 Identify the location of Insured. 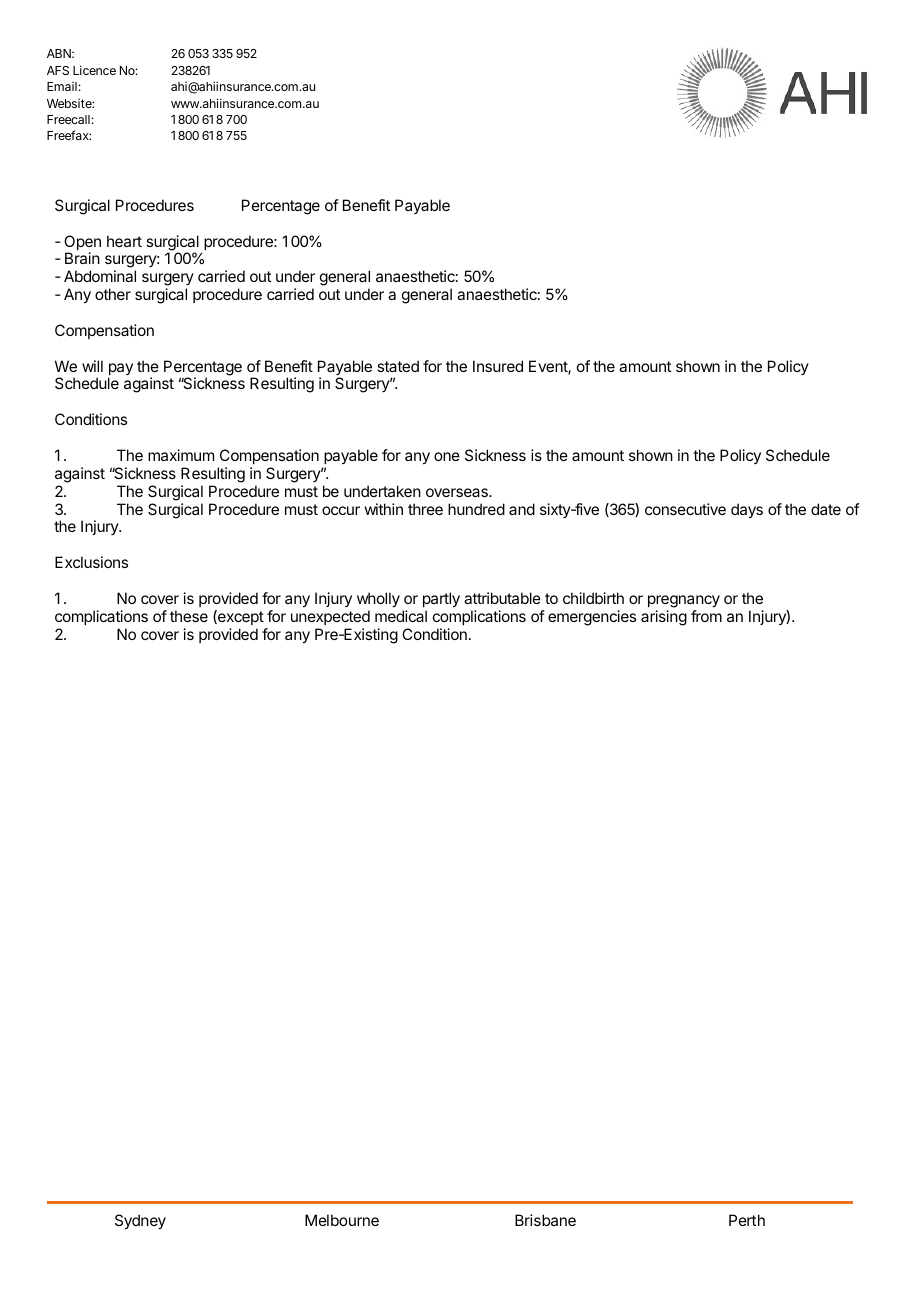
(498, 366).
